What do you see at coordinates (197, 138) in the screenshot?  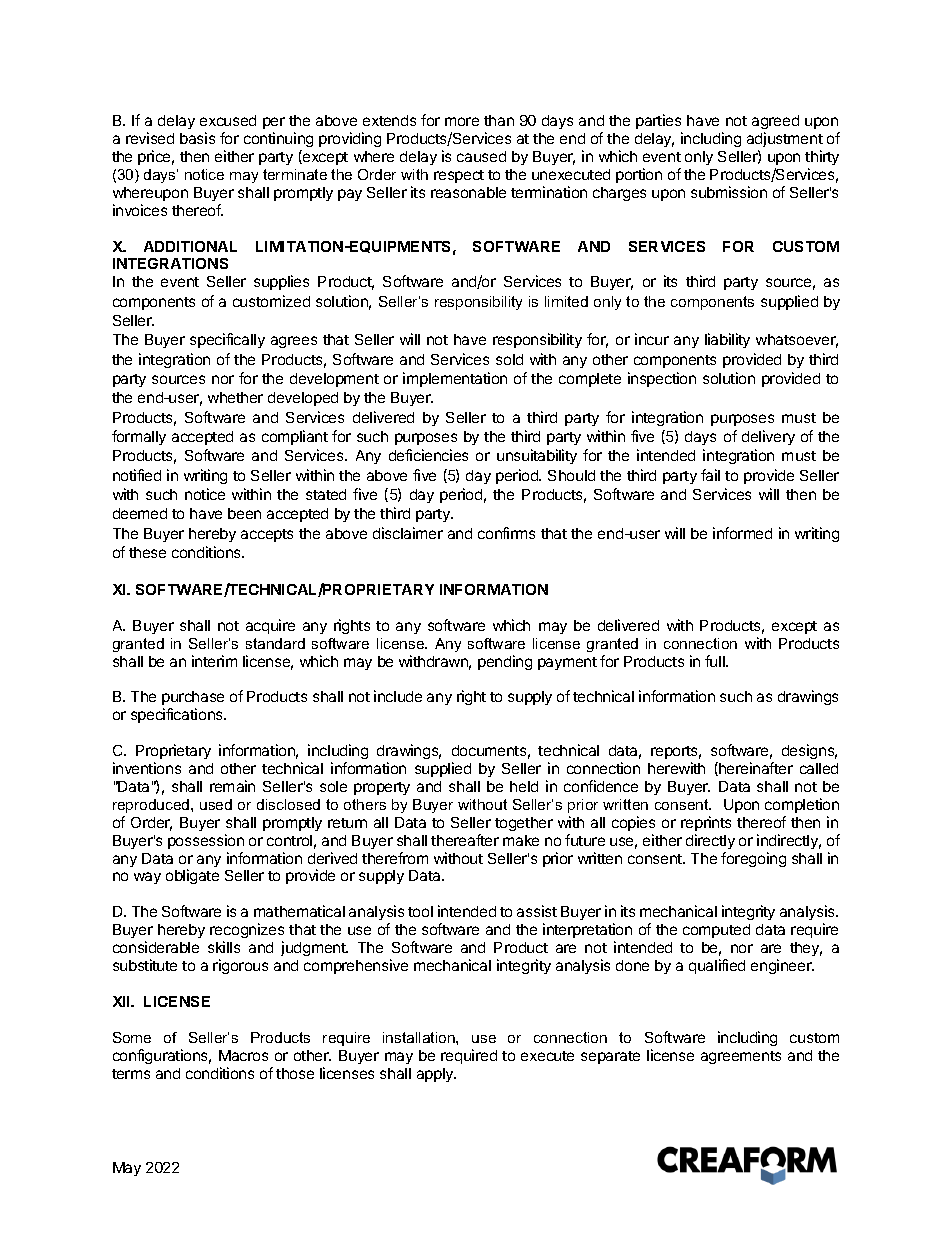 I see `basis` at bounding box center [197, 138].
